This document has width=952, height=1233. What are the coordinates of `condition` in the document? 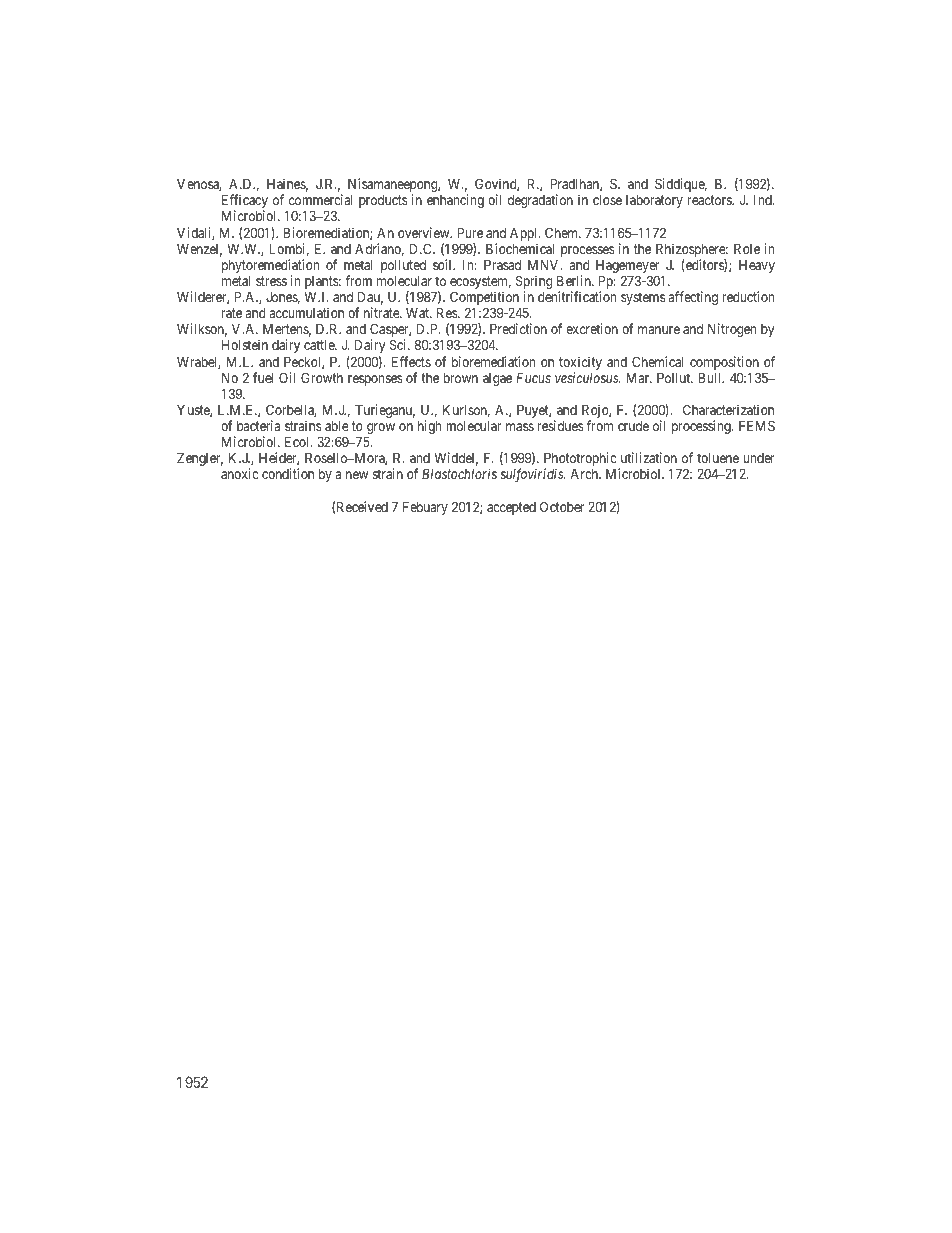 It's located at (288, 473).
